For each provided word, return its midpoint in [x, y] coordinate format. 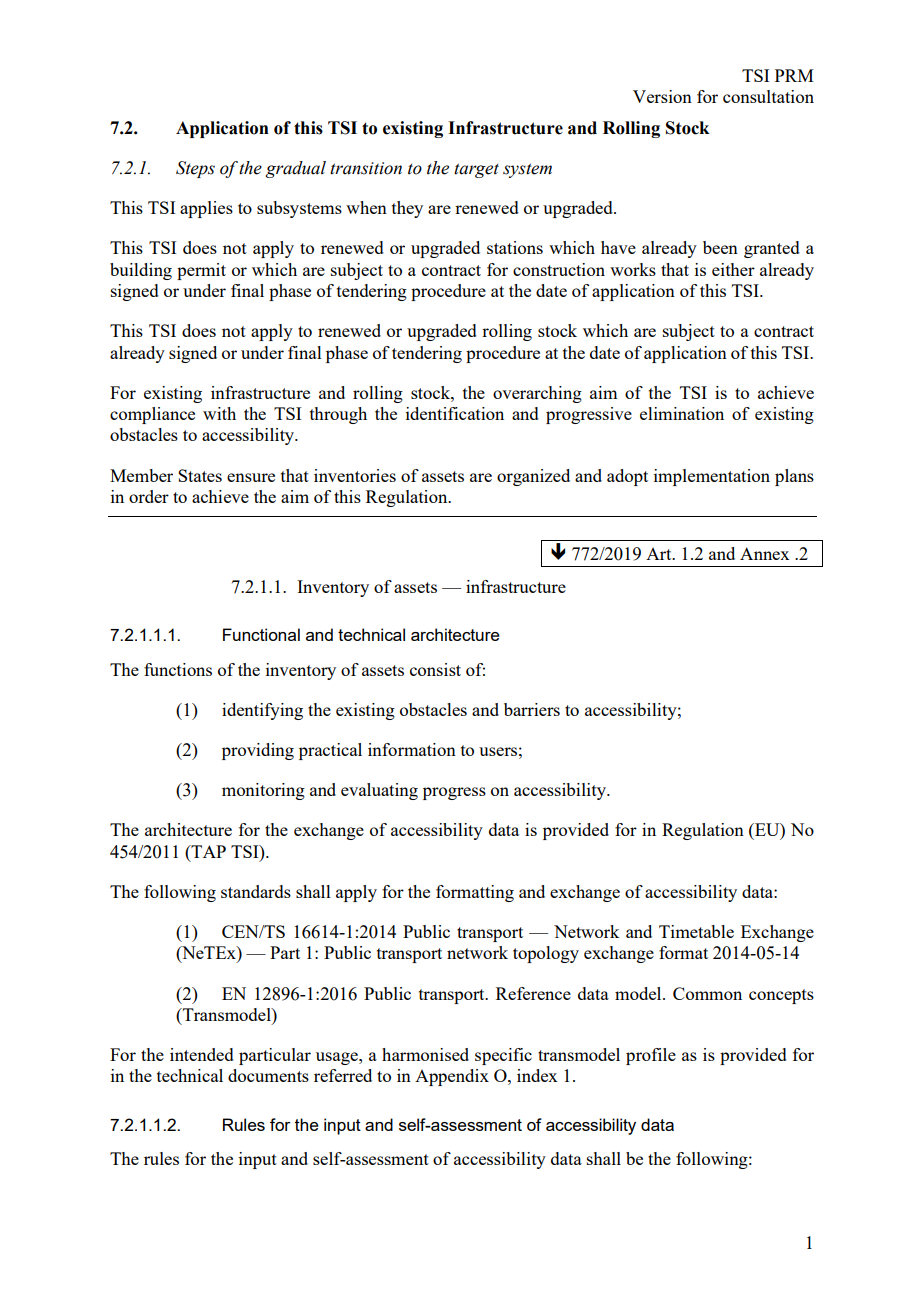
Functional [261, 634]
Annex [765, 553]
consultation [768, 96]
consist [435, 669]
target [476, 170]
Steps [195, 169]
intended [202, 1054]
